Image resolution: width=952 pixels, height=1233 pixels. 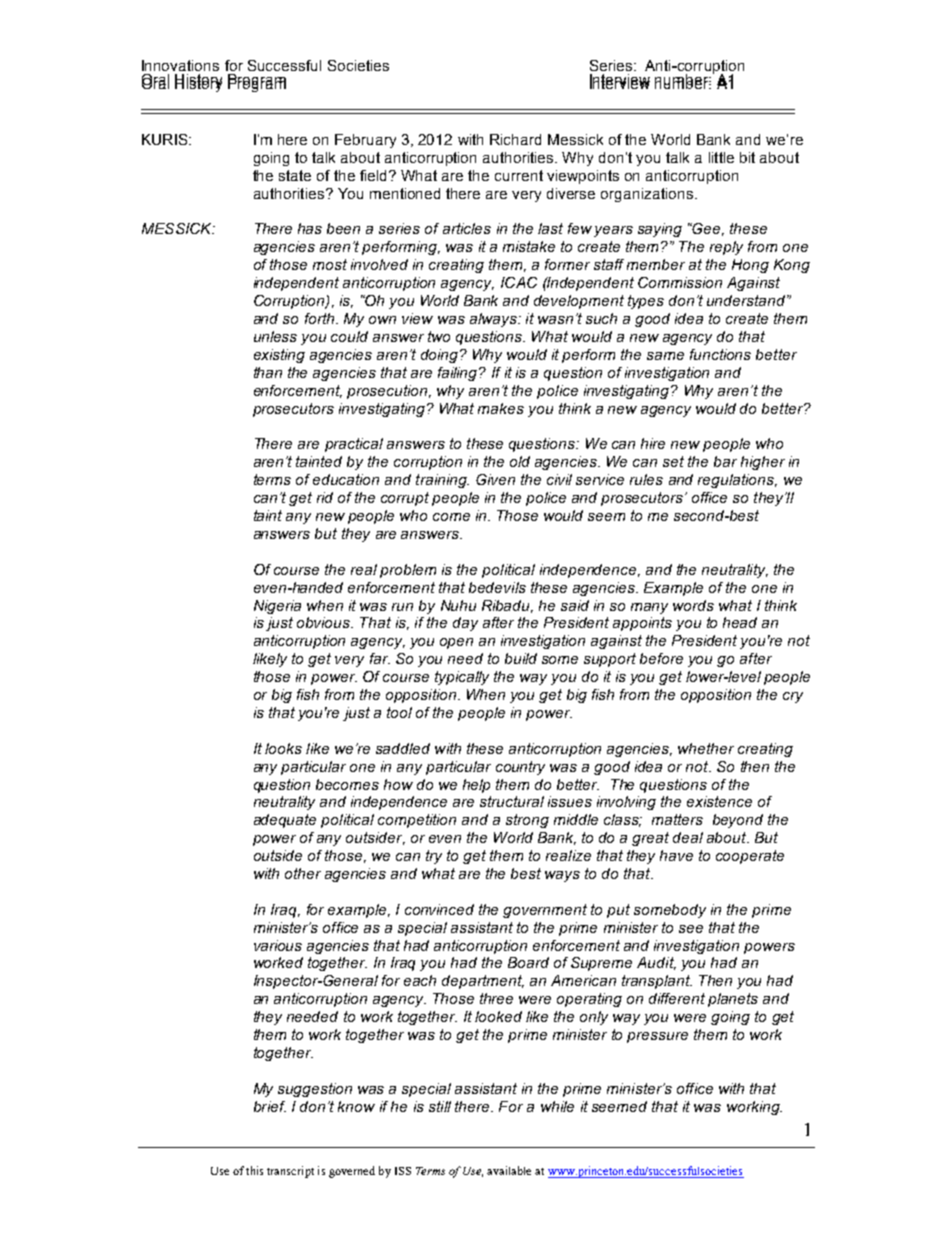 I want to click on little, so click(x=721, y=157).
